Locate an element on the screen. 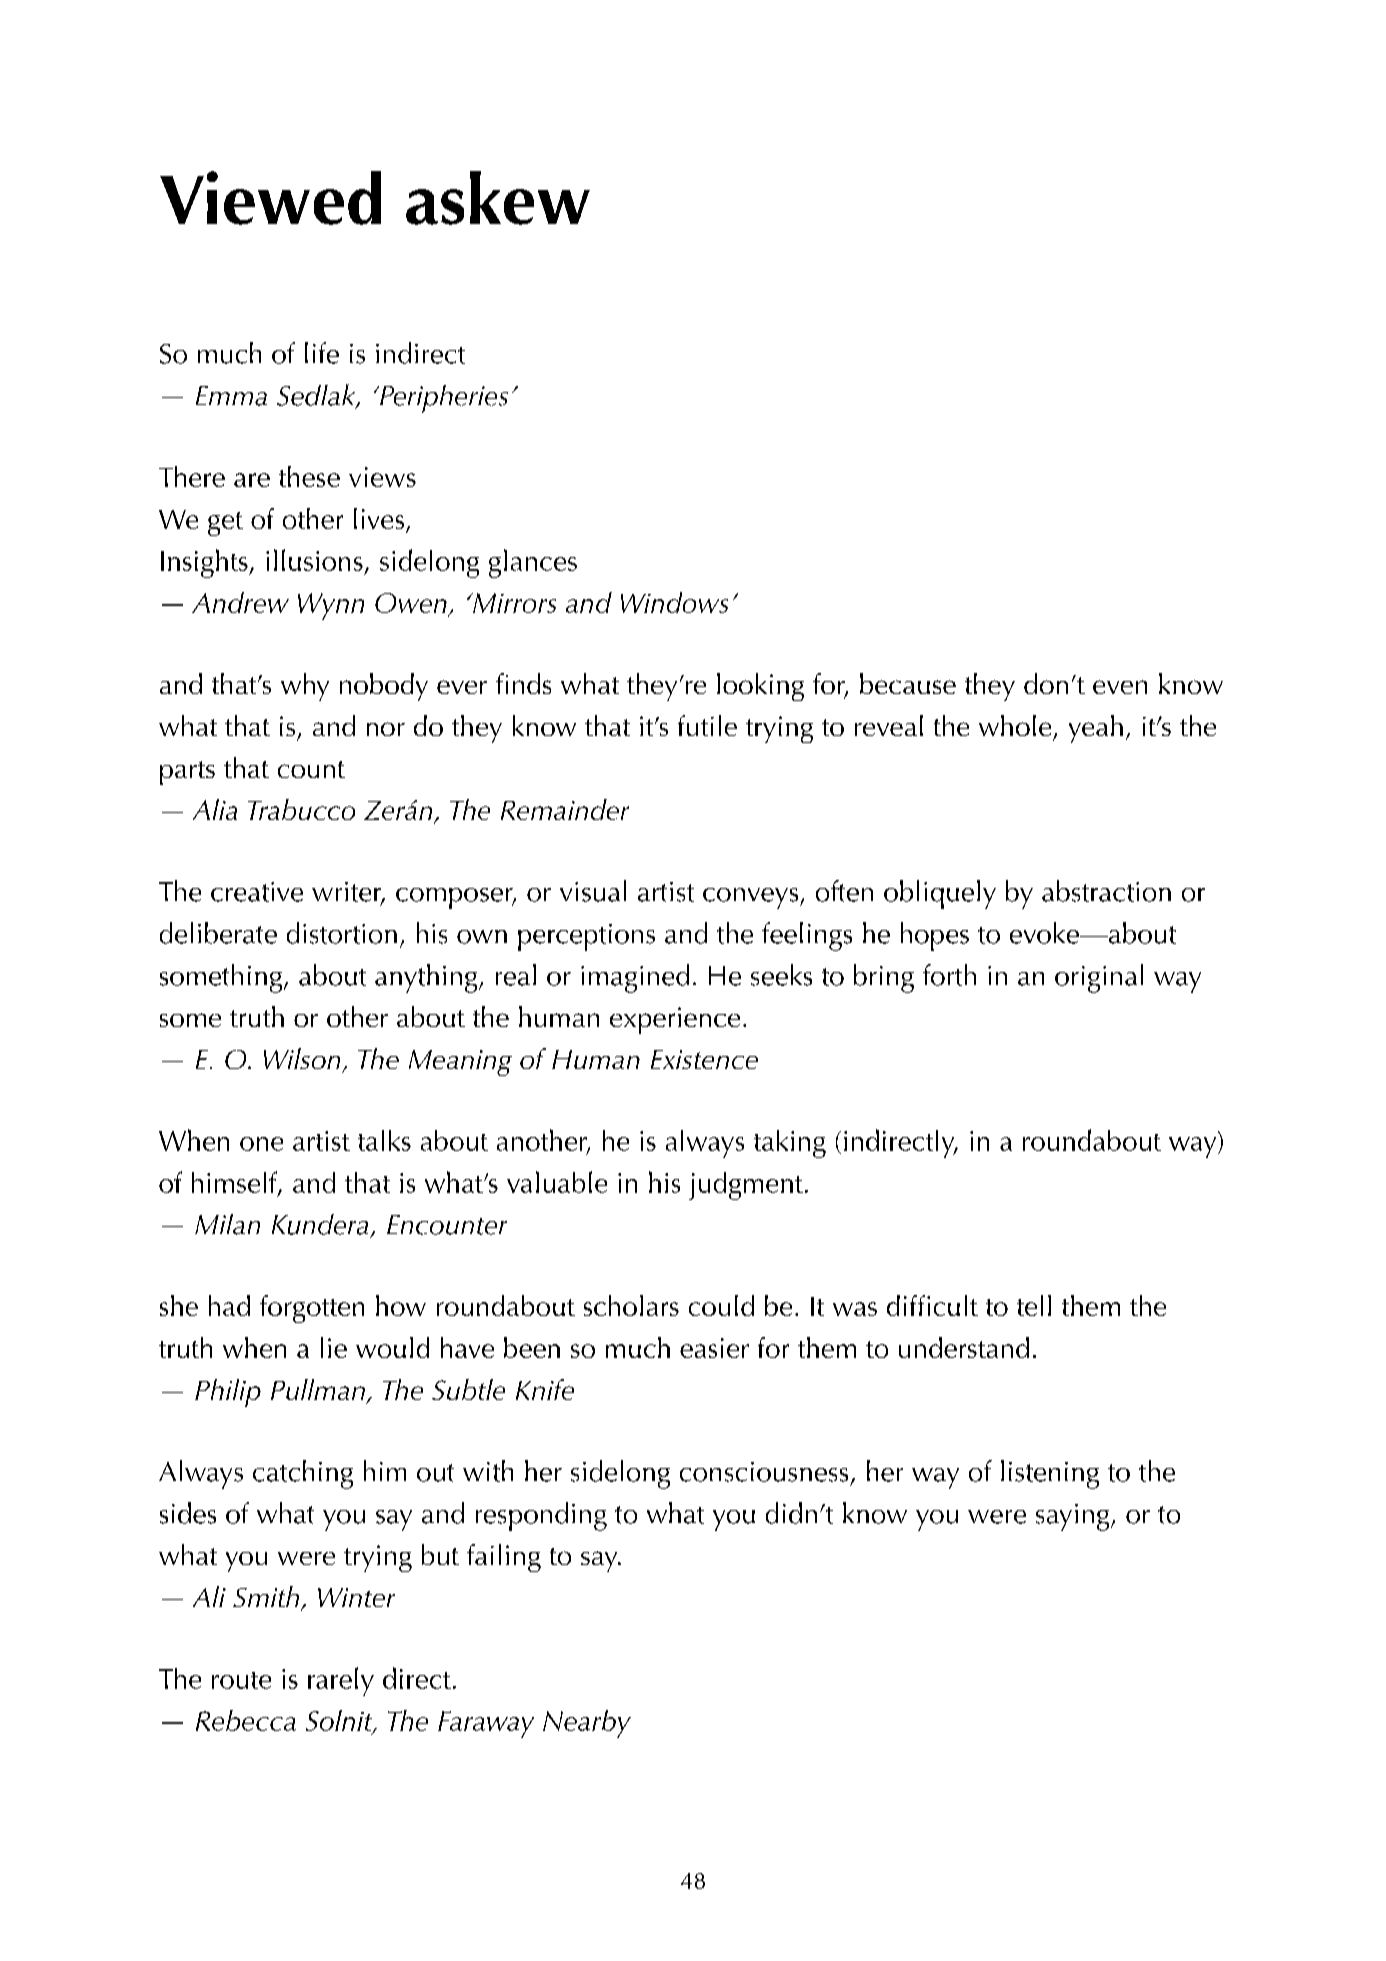  Nearby is located at coordinates (587, 1724).
